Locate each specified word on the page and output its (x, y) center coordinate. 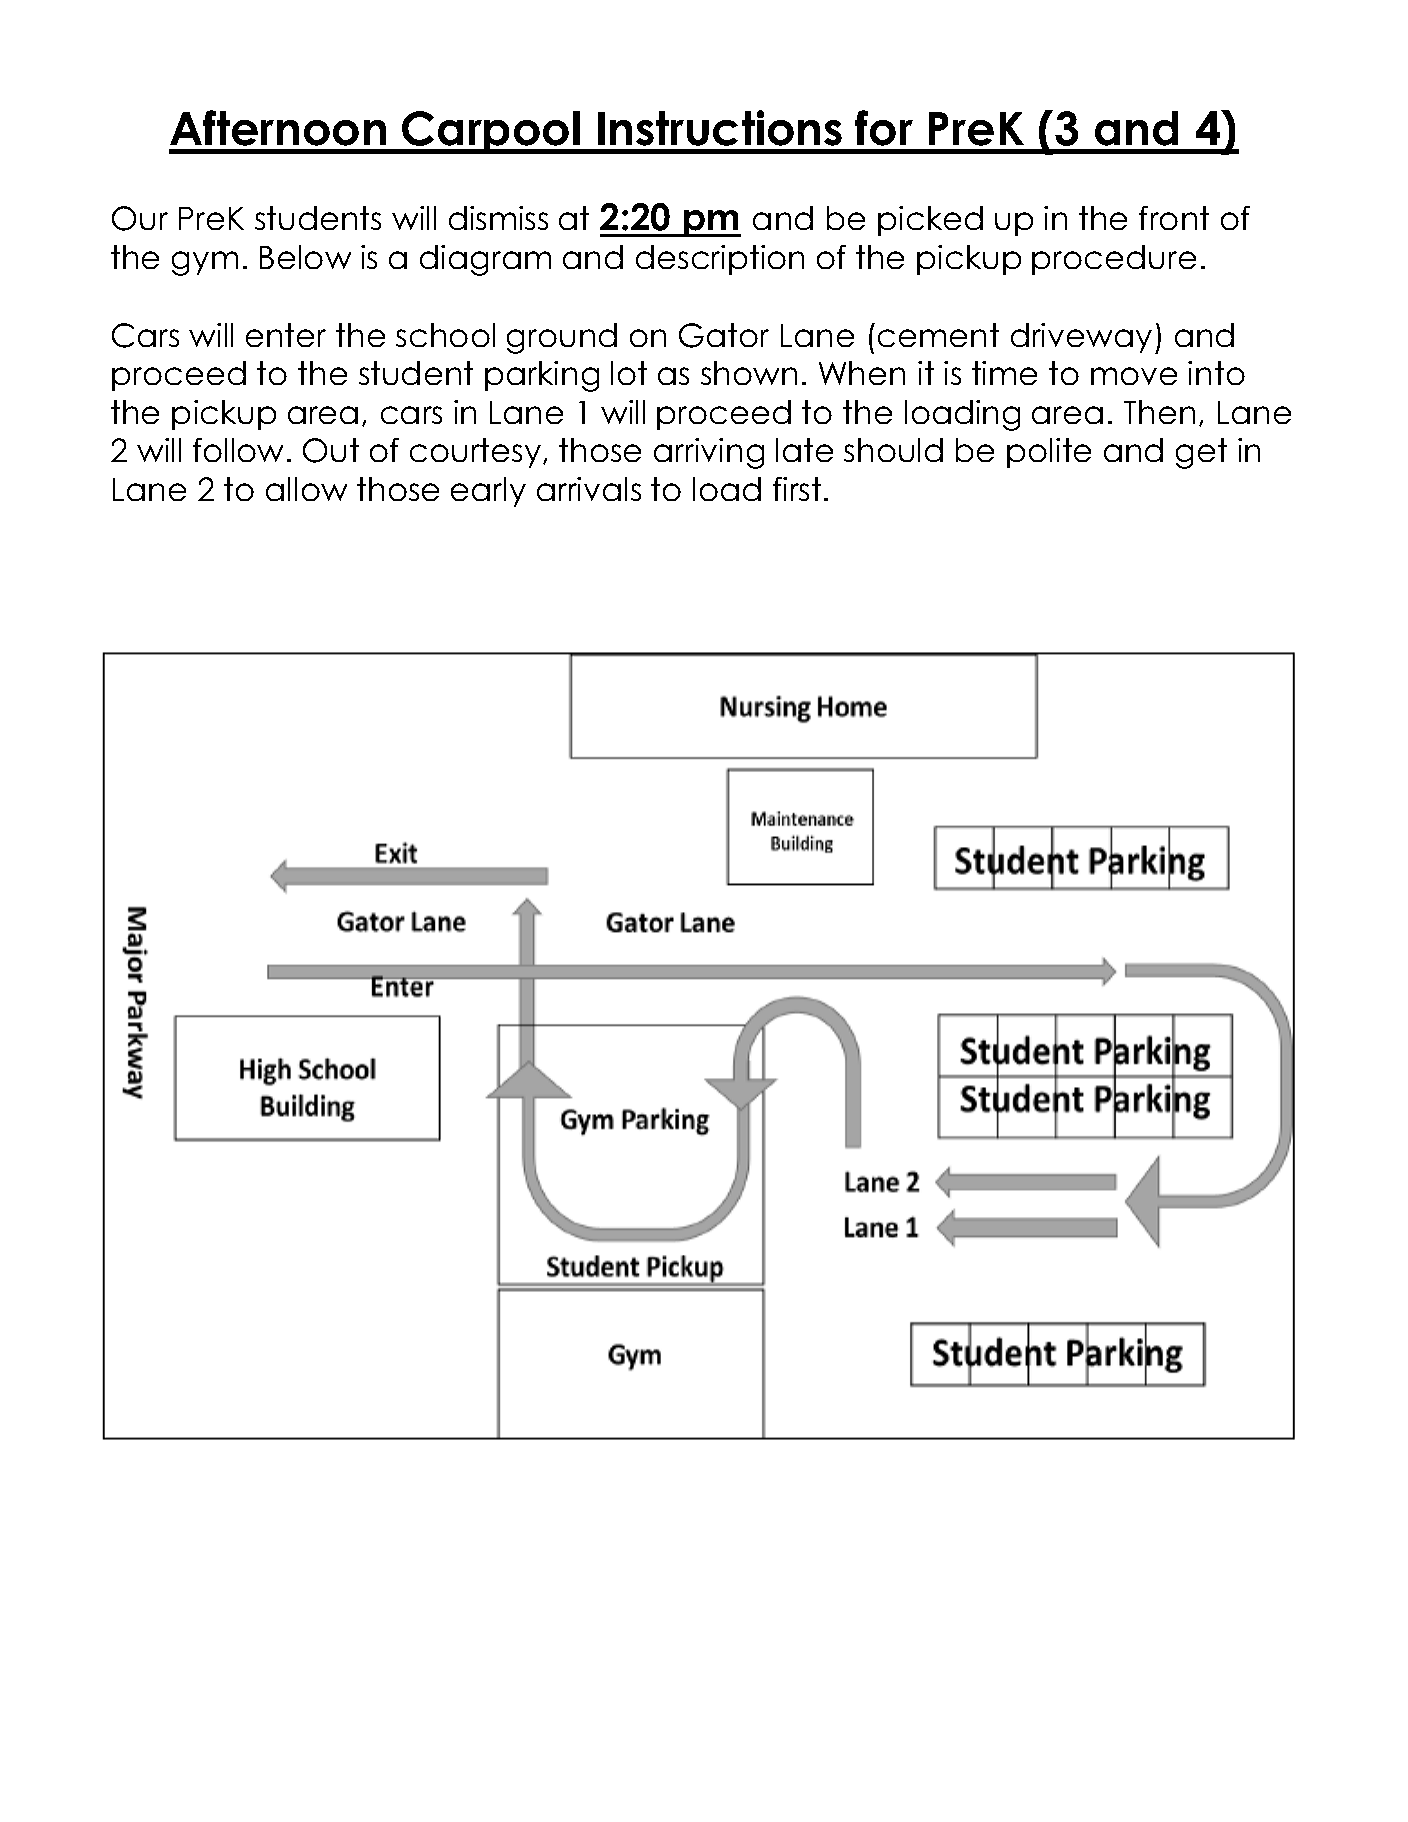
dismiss (498, 218)
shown (749, 373)
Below (305, 257)
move (1134, 376)
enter (286, 335)
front (1174, 218)
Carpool (492, 132)
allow (306, 489)
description (720, 260)
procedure (1114, 260)
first (797, 489)
